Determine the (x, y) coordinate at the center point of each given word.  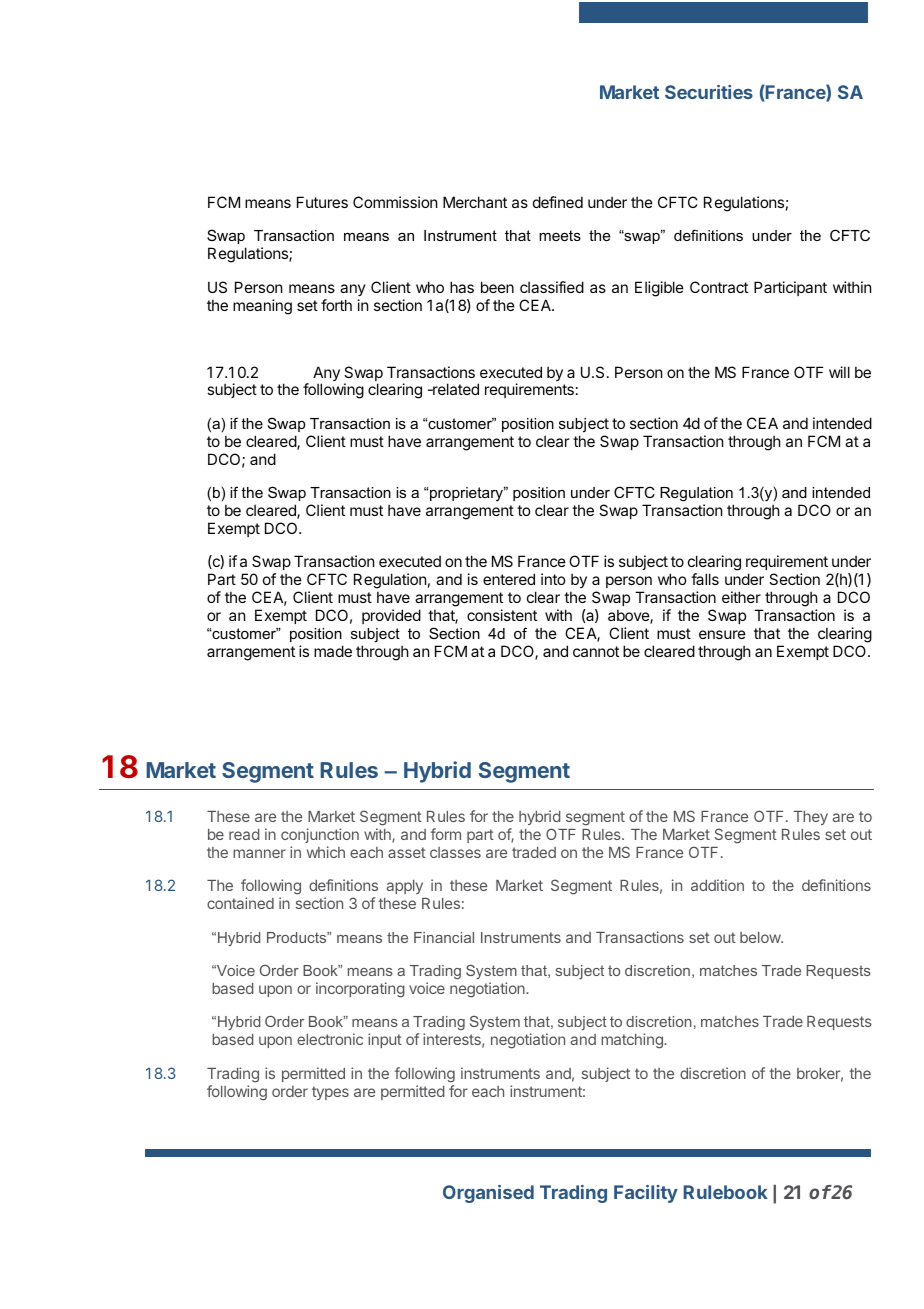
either (741, 597)
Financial (444, 937)
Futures (322, 202)
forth (336, 305)
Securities (709, 92)
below (761, 937)
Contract (719, 287)
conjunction (320, 835)
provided (391, 616)
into (553, 579)
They (811, 818)
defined (558, 202)
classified (552, 287)
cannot (596, 651)
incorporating (360, 990)
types (330, 1093)
